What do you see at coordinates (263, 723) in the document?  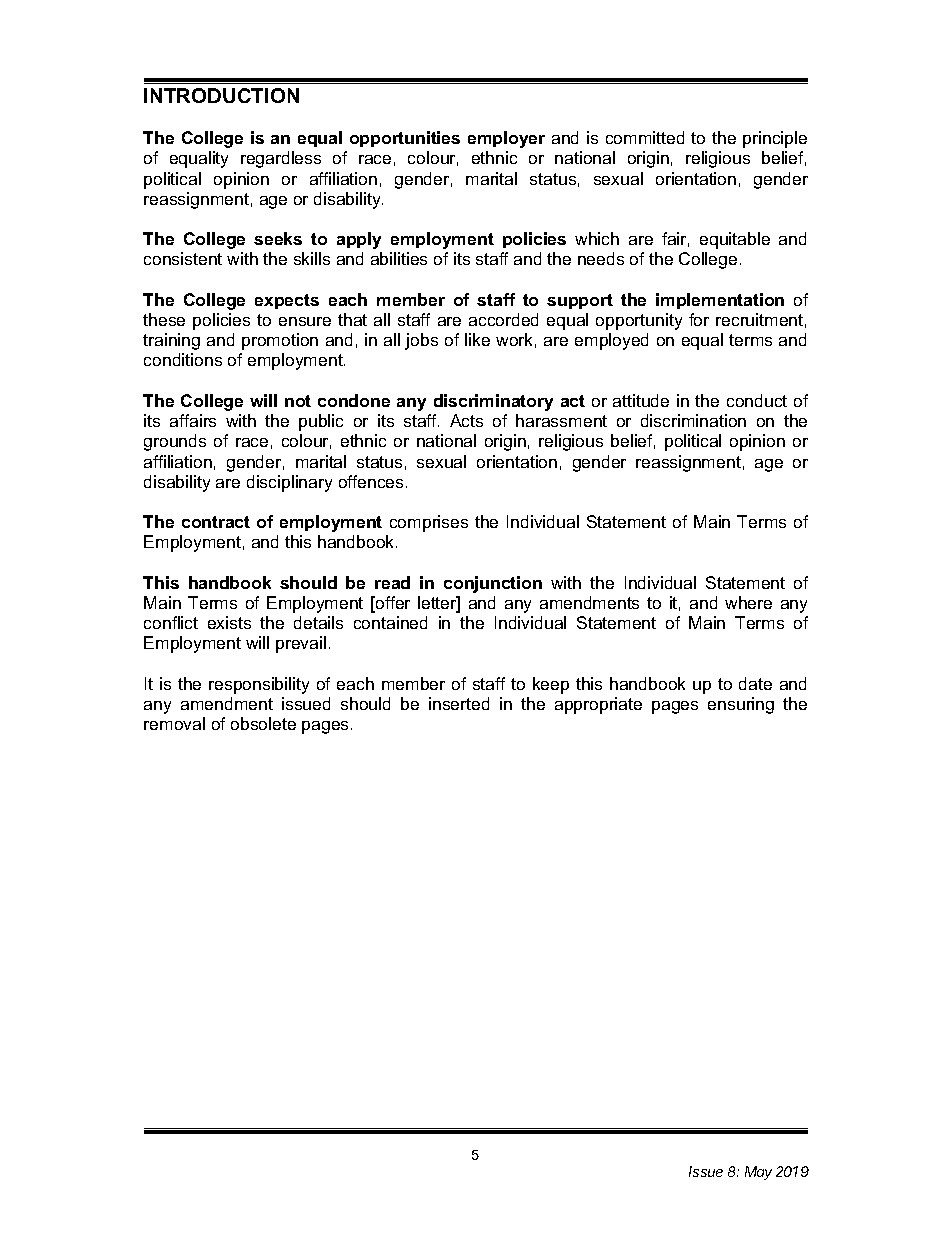 I see `obsolete` at bounding box center [263, 723].
